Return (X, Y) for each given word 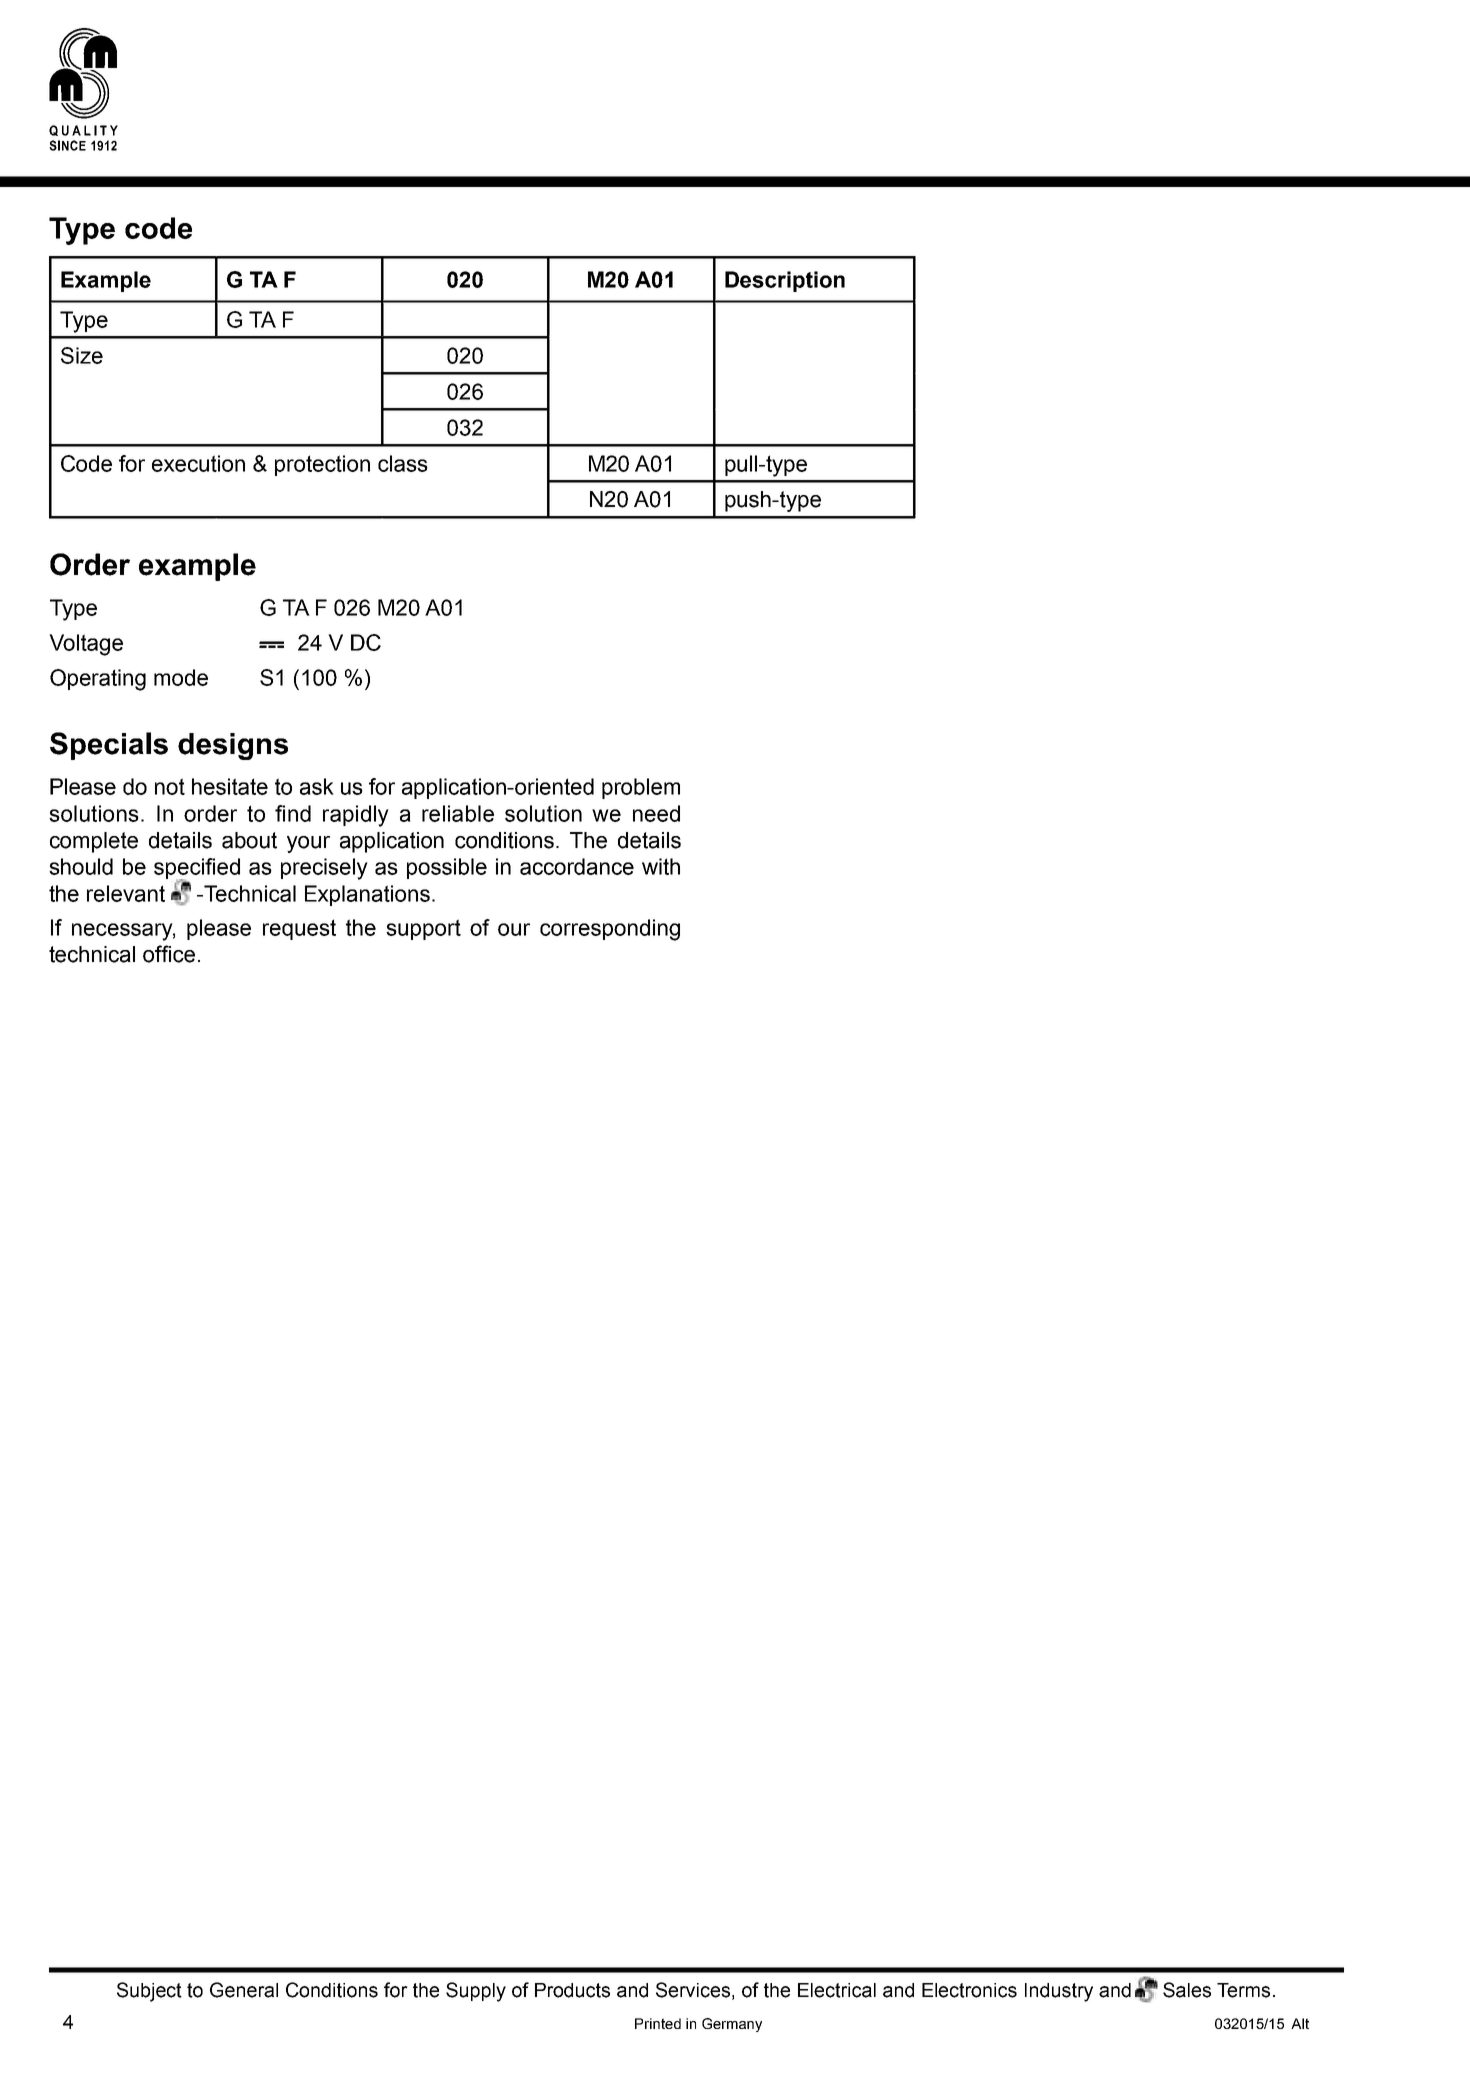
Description (785, 281)
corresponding (610, 930)
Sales (1187, 1990)
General (244, 1990)
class (403, 463)
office (169, 954)
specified (197, 870)
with (661, 866)
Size (82, 355)
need (656, 813)
